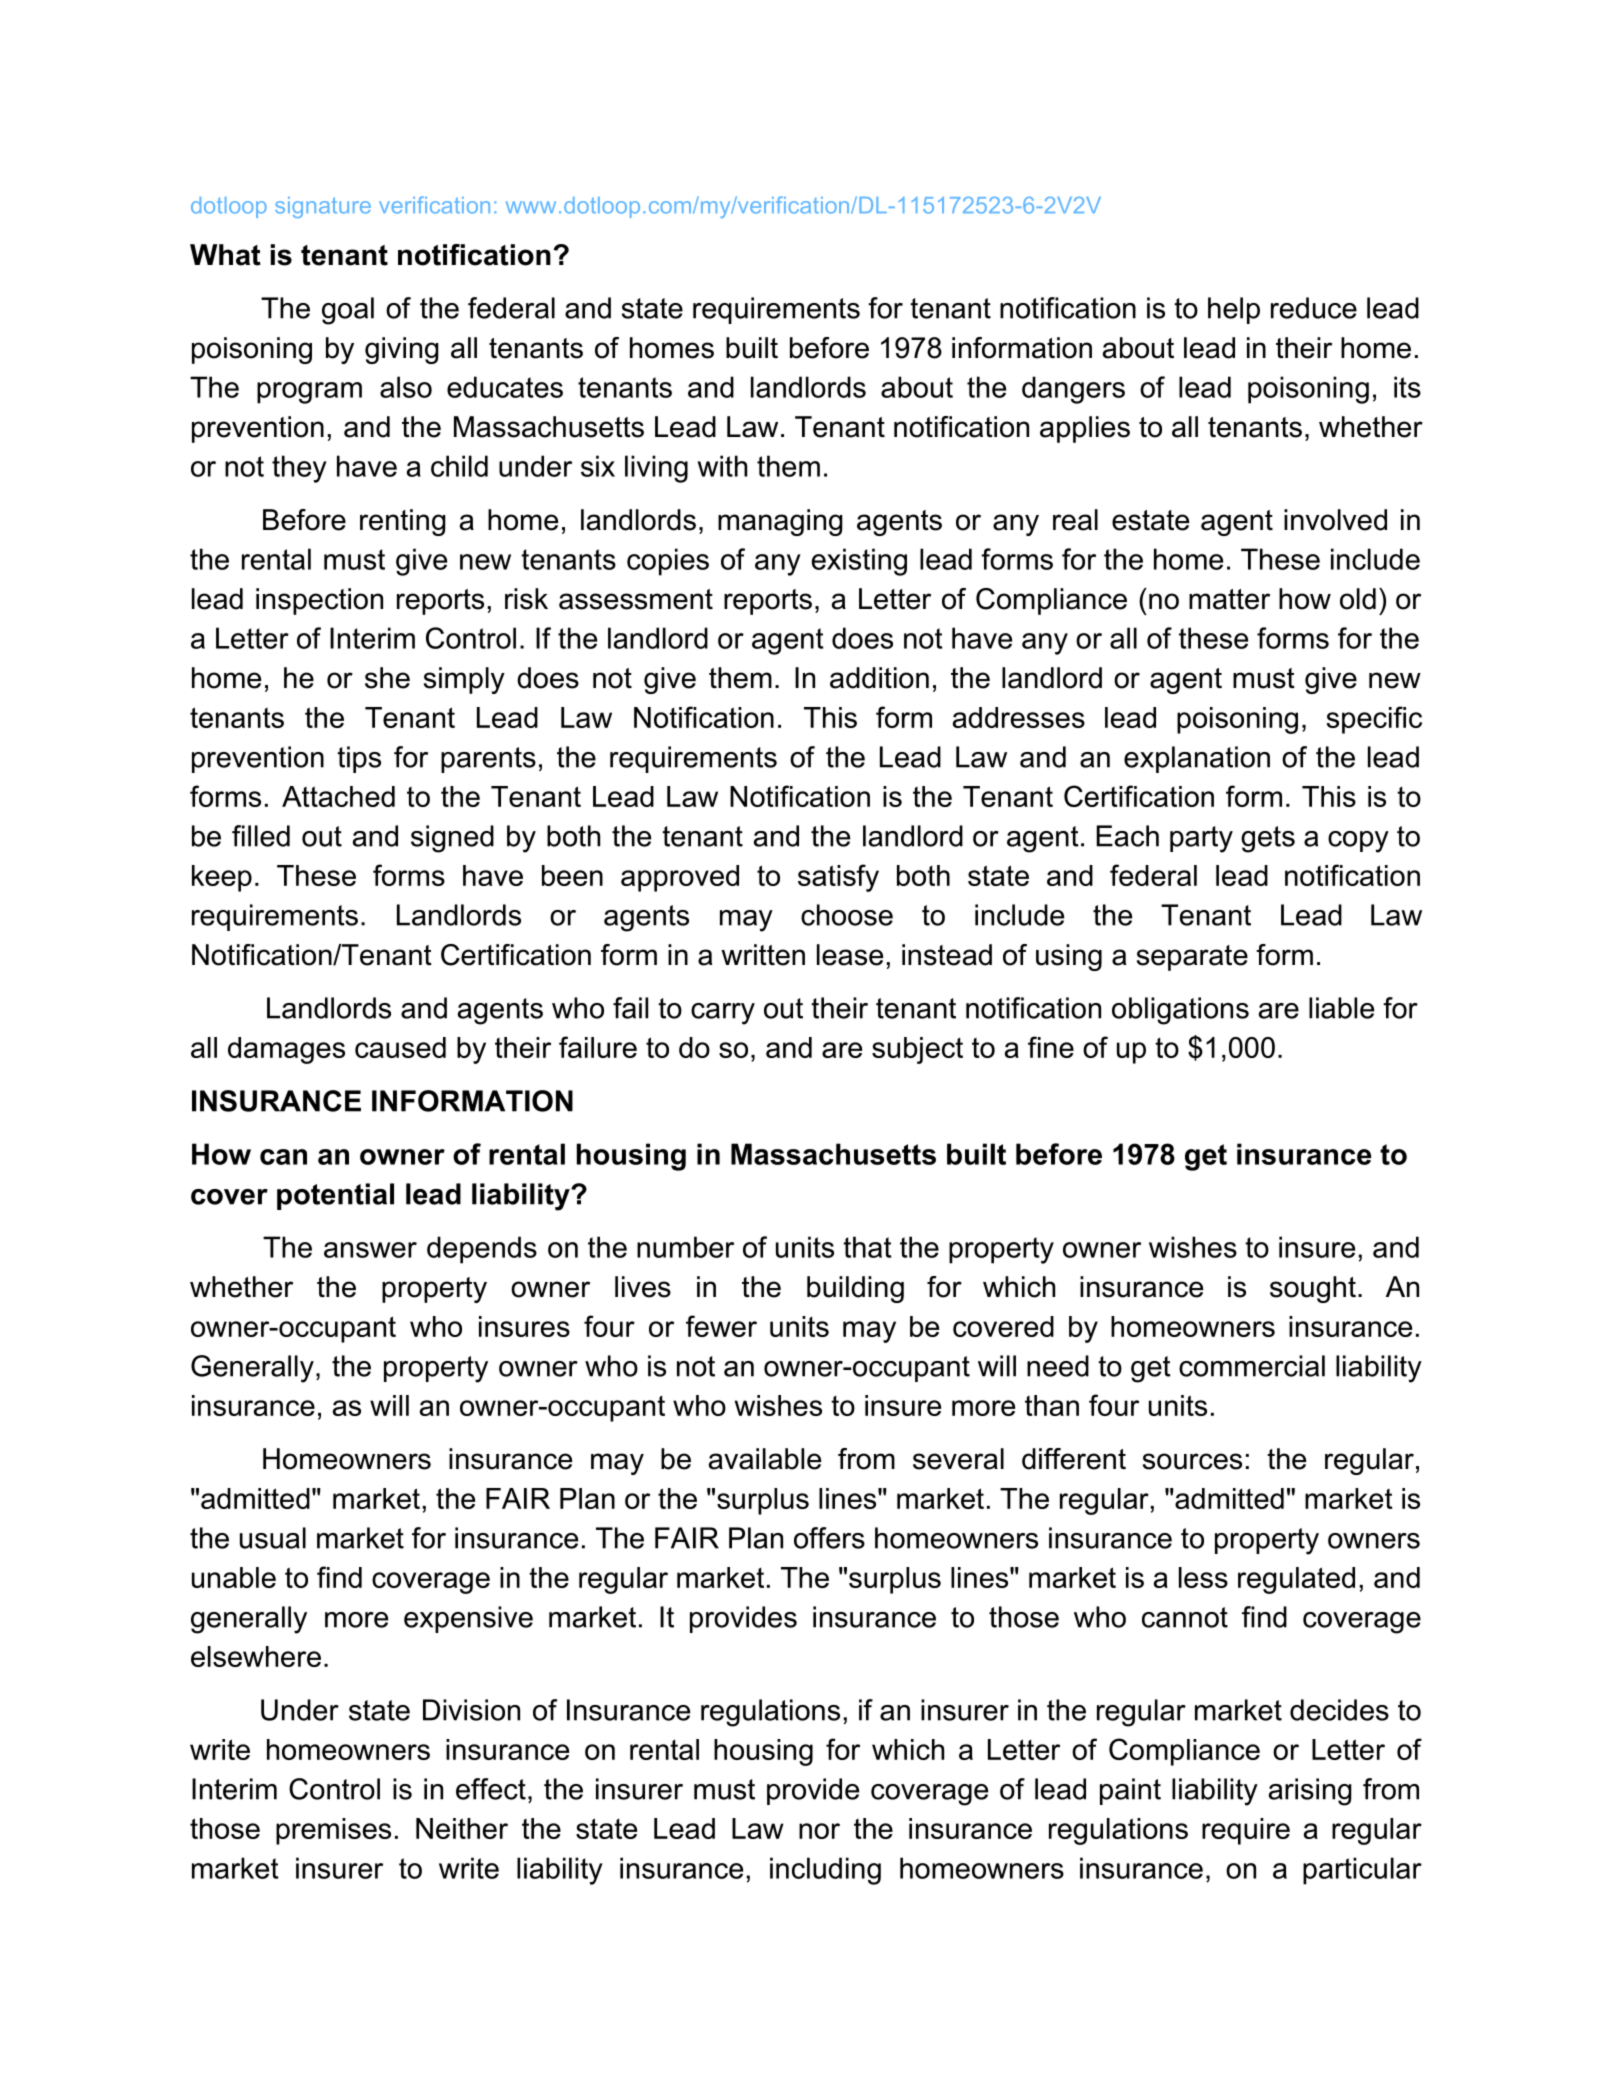 This screenshot has width=1614, height=2088. Describe the element at coordinates (333, 1831) in the screenshot. I see `premises` at that location.
